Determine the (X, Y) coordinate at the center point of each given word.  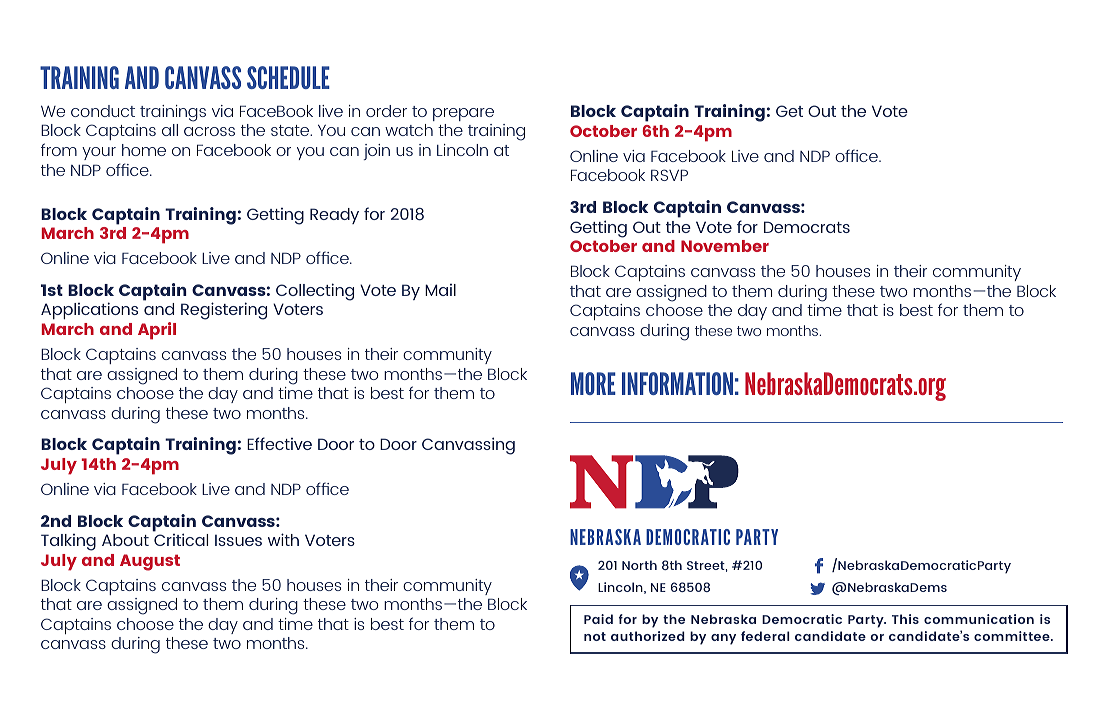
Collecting (315, 292)
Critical (181, 539)
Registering (224, 311)
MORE (593, 383)
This (905, 619)
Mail (440, 290)
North (639, 565)
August (150, 562)
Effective (279, 443)
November (725, 246)
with (283, 539)
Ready (334, 216)
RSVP (669, 175)
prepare (463, 114)
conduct (103, 111)
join (376, 152)
